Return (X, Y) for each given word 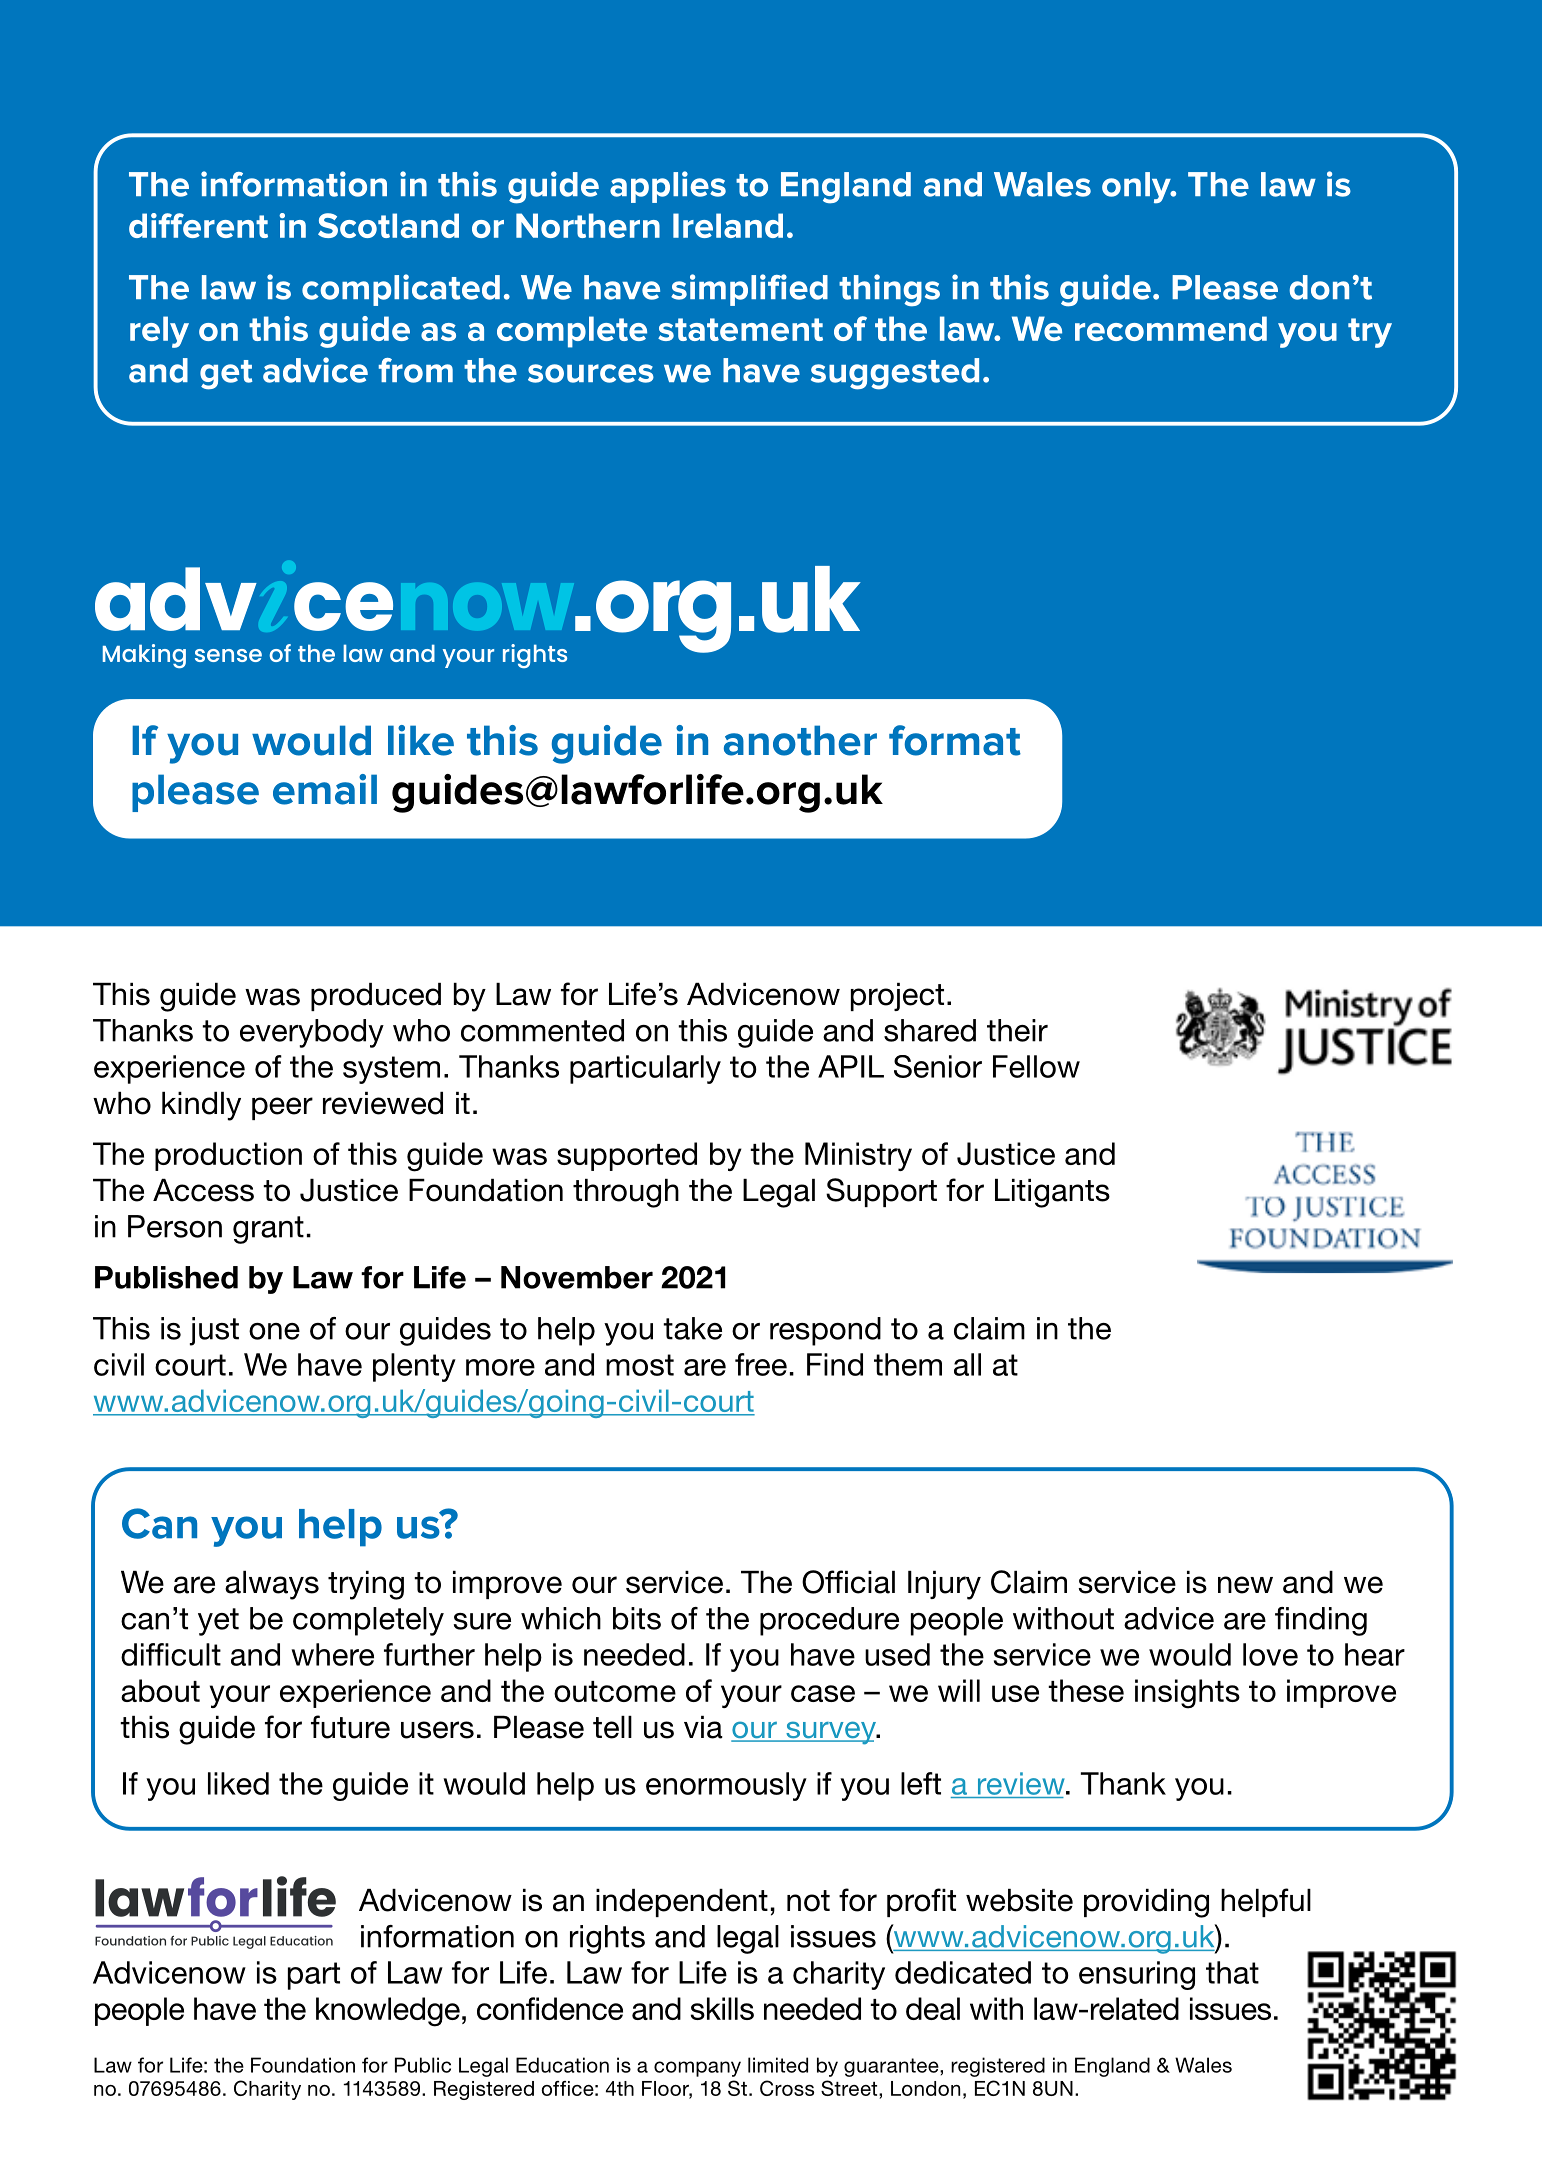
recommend (1171, 328)
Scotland (388, 225)
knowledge (388, 2012)
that (1232, 1972)
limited (778, 2065)
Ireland (728, 225)
